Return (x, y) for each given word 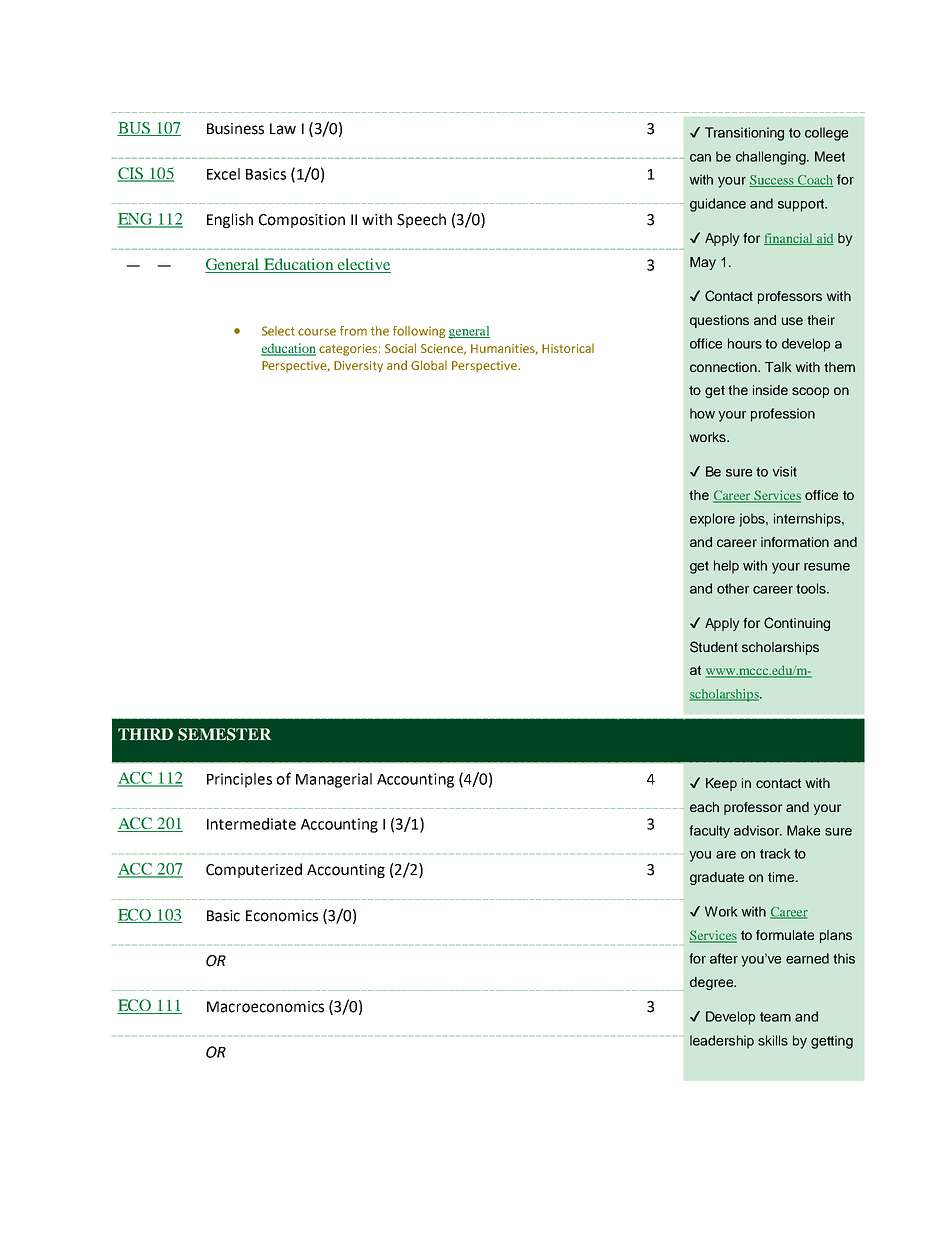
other (733, 588)
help (726, 567)
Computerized (254, 870)
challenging (772, 158)
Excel (223, 174)
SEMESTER (224, 734)
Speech (421, 220)
